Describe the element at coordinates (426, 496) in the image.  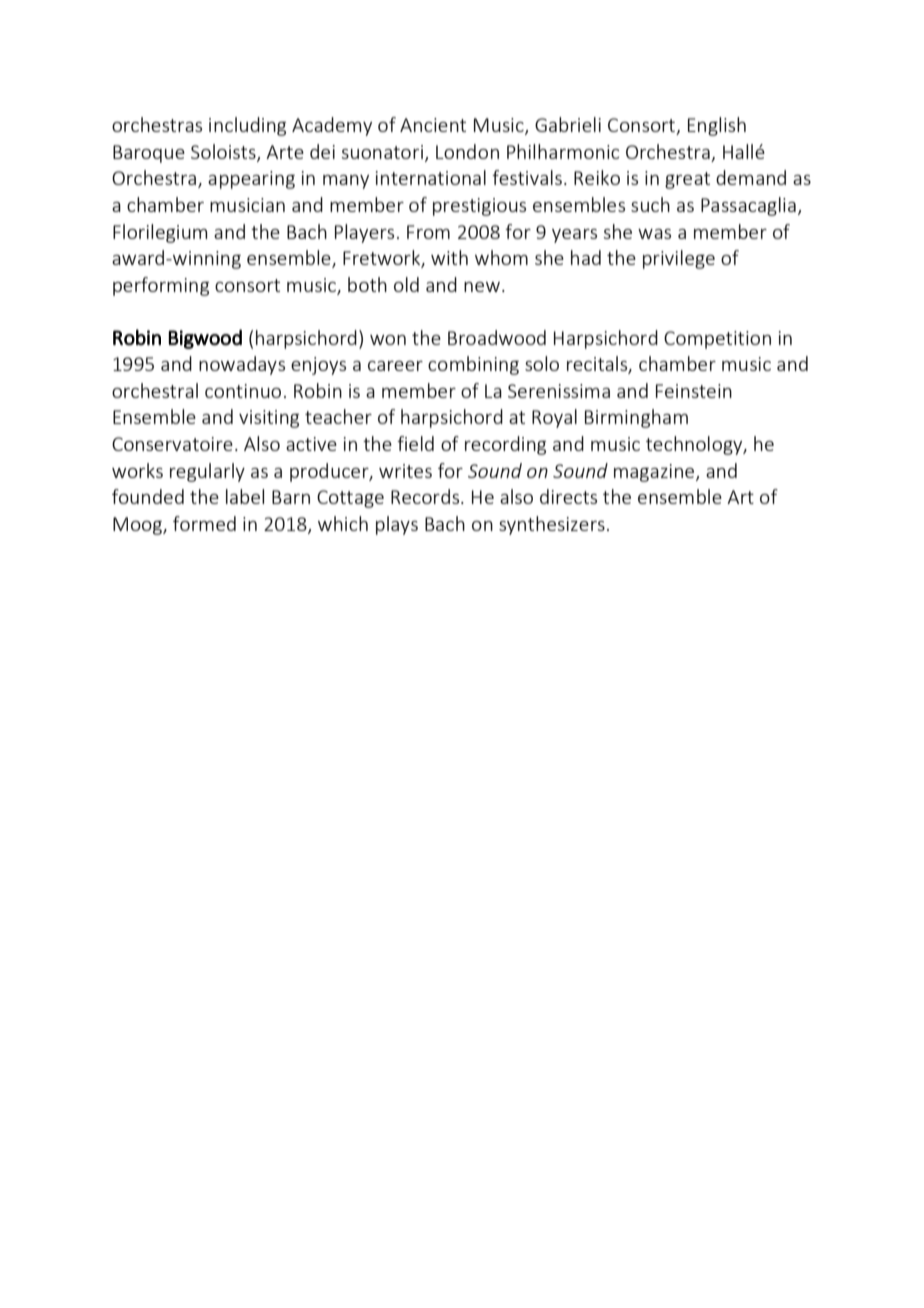
I see `Records` at that location.
